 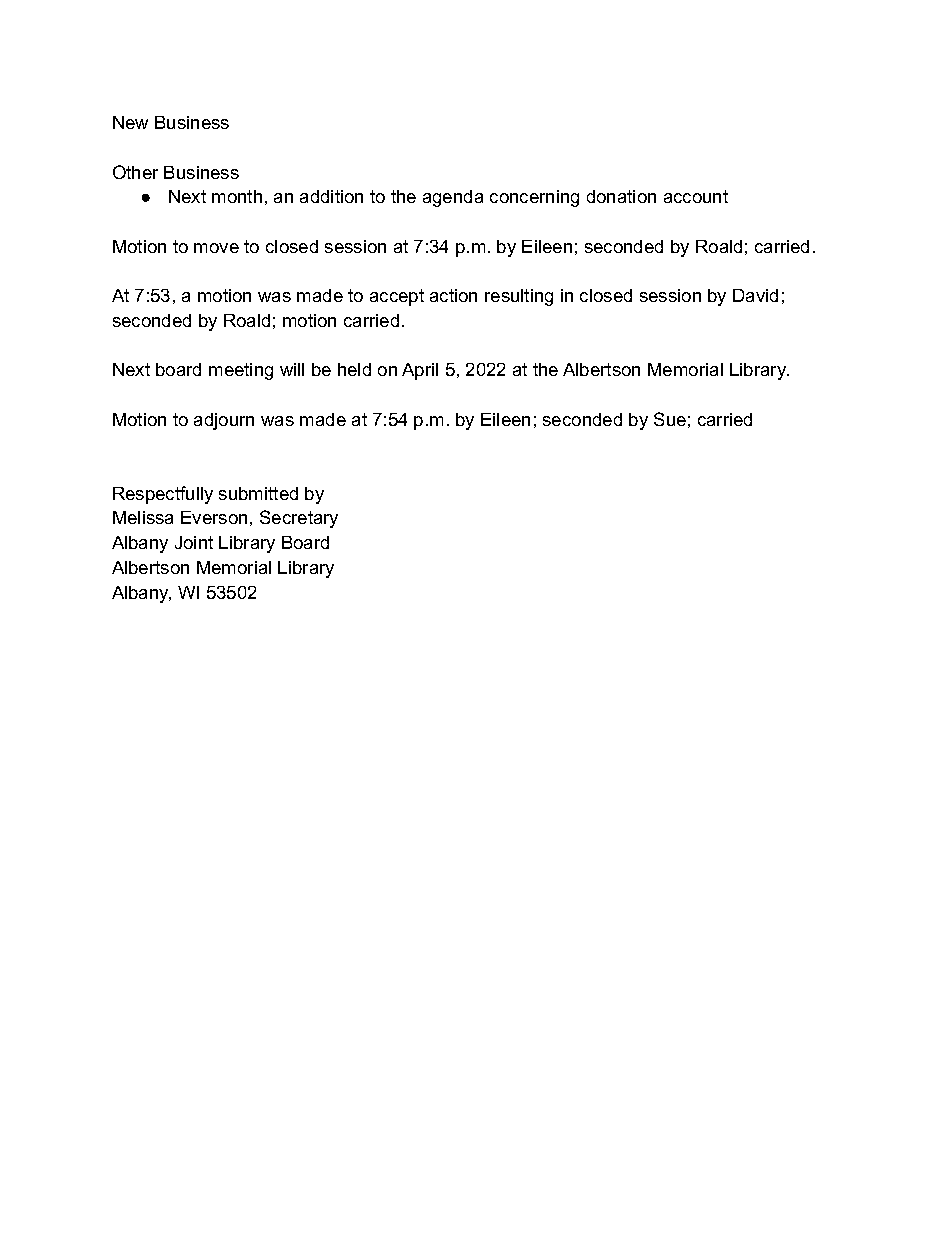 I want to click on meeting, so click(x=241, y=371).
